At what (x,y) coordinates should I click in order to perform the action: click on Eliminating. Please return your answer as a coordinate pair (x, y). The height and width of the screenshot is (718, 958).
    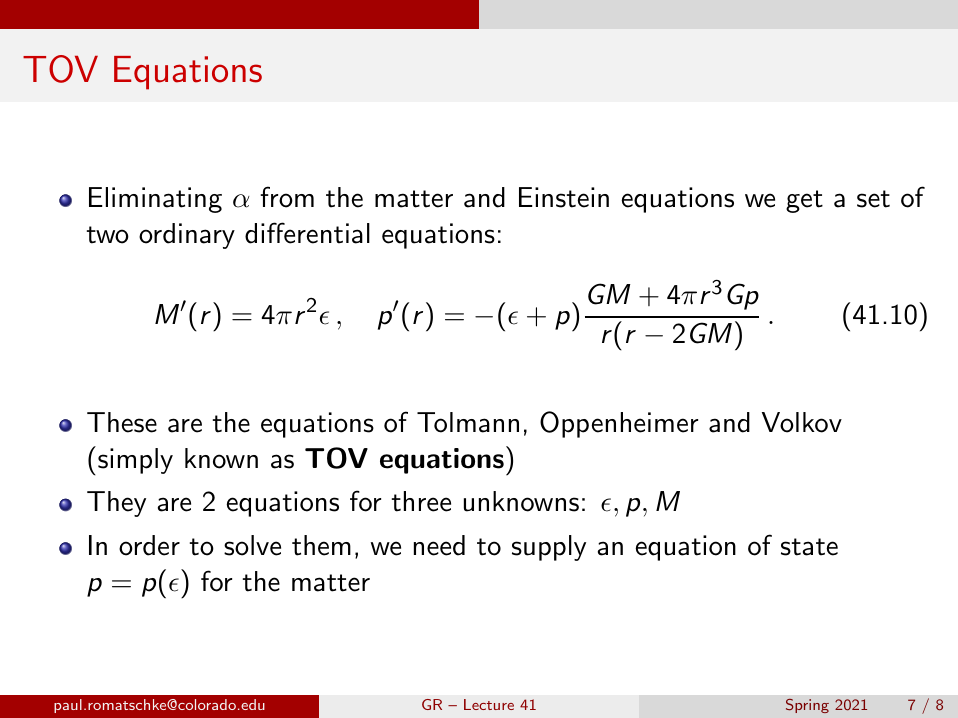
    Looking at the image, I should click on (155, 200).
